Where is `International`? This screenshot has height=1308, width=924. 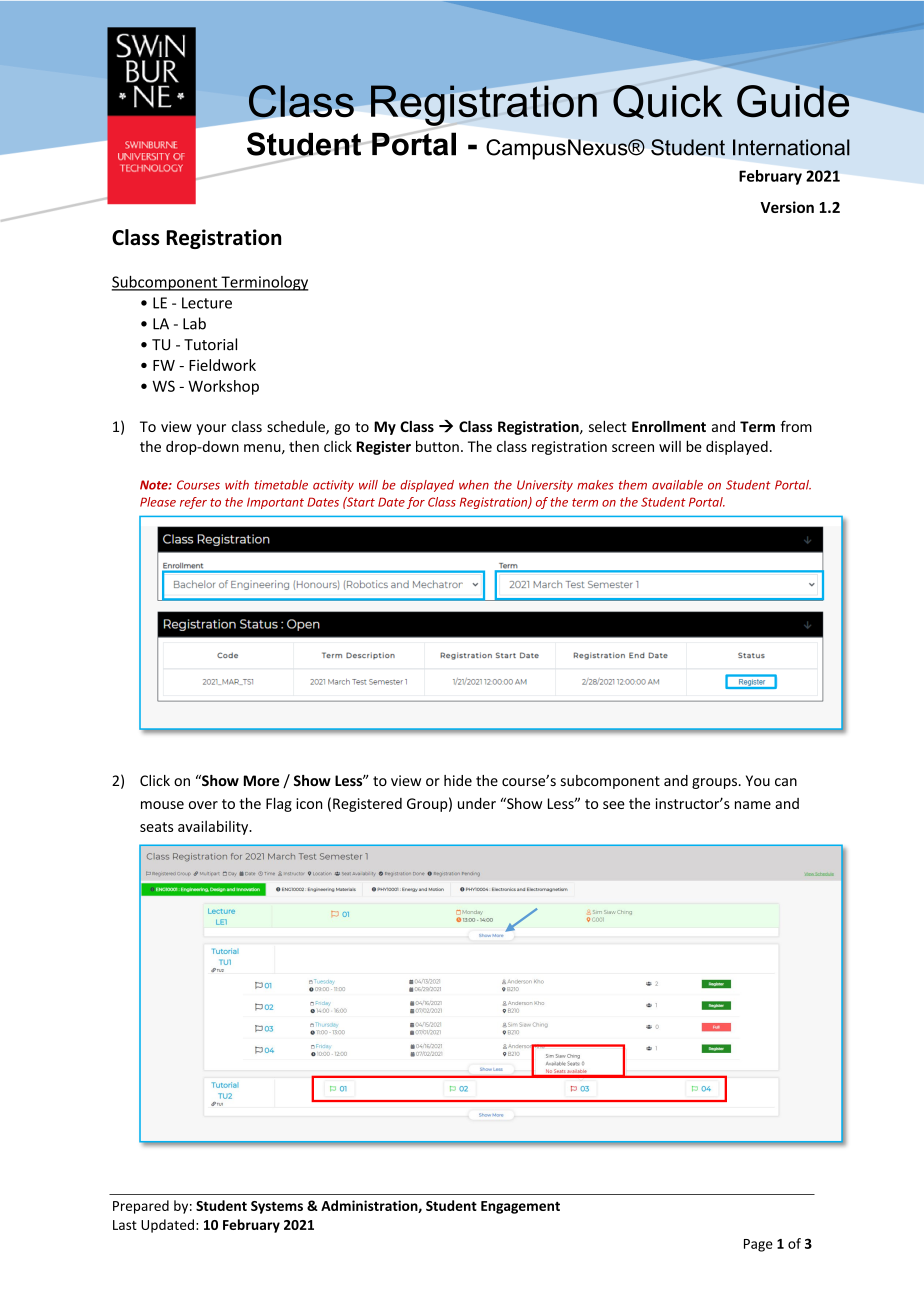 International is located at coordinates (791, 147).
